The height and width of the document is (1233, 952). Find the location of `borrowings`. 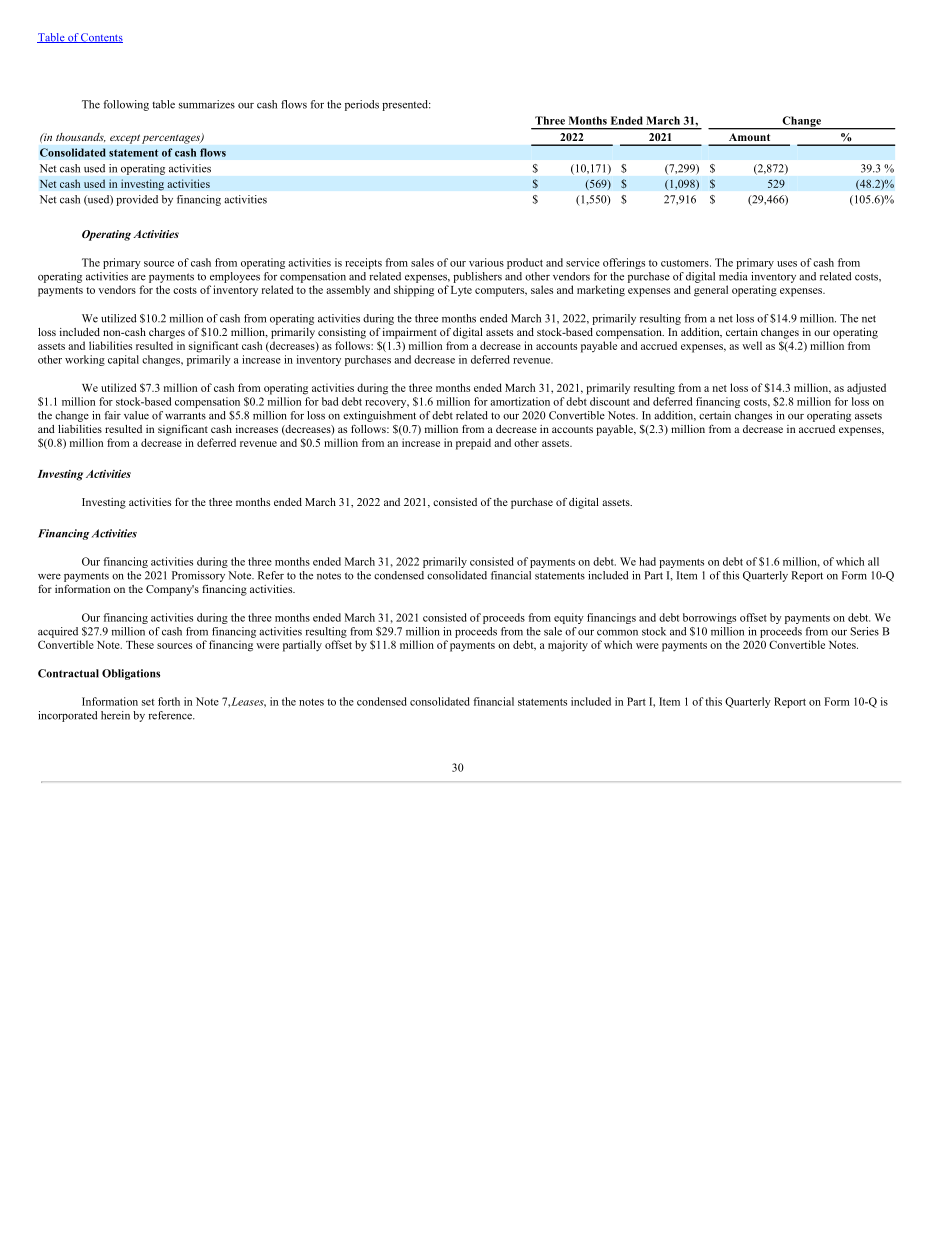

borrowings is located at coordinates (709, 618).
